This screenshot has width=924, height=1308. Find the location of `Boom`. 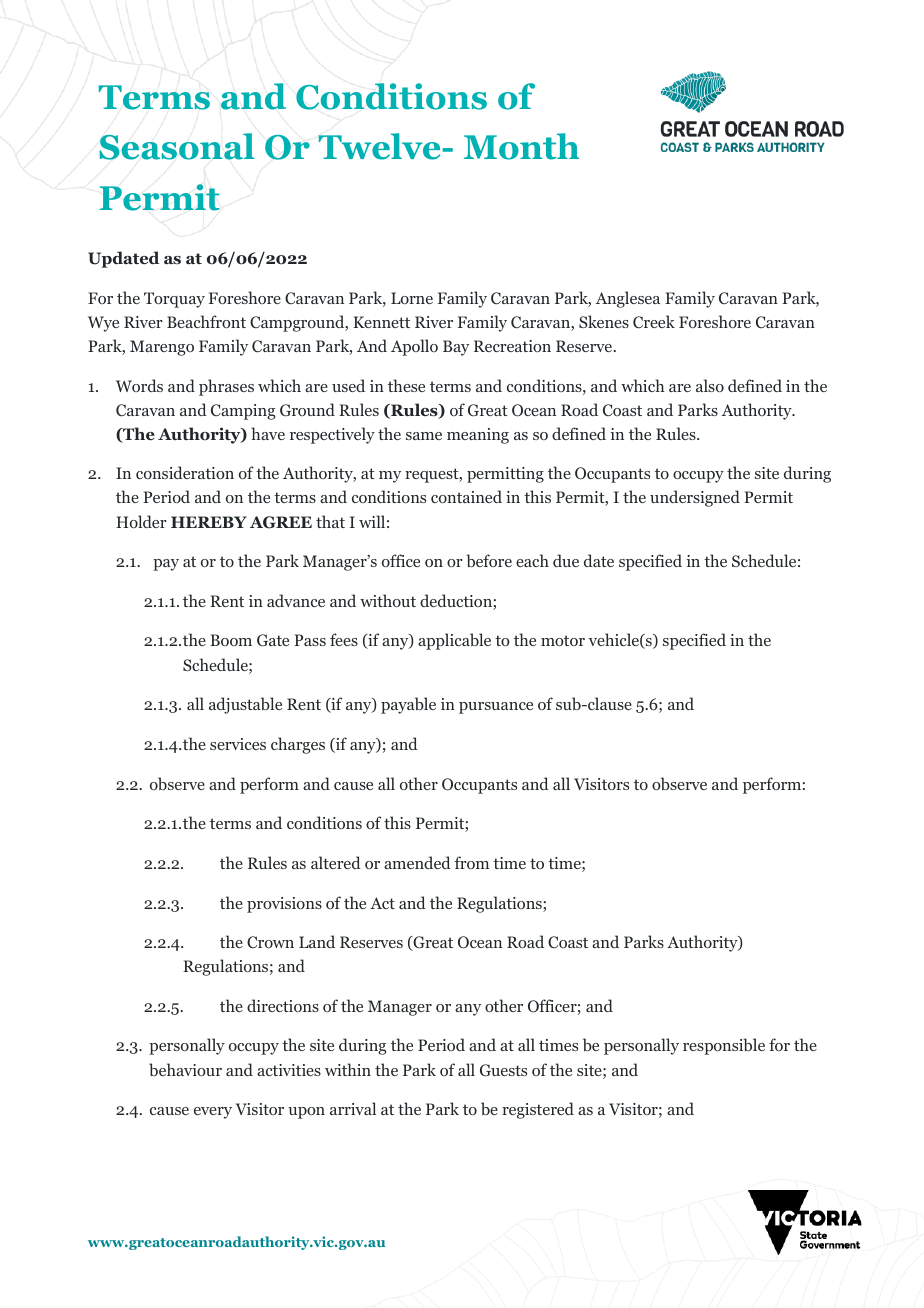

Boom is located at coordinates (231, 640).
